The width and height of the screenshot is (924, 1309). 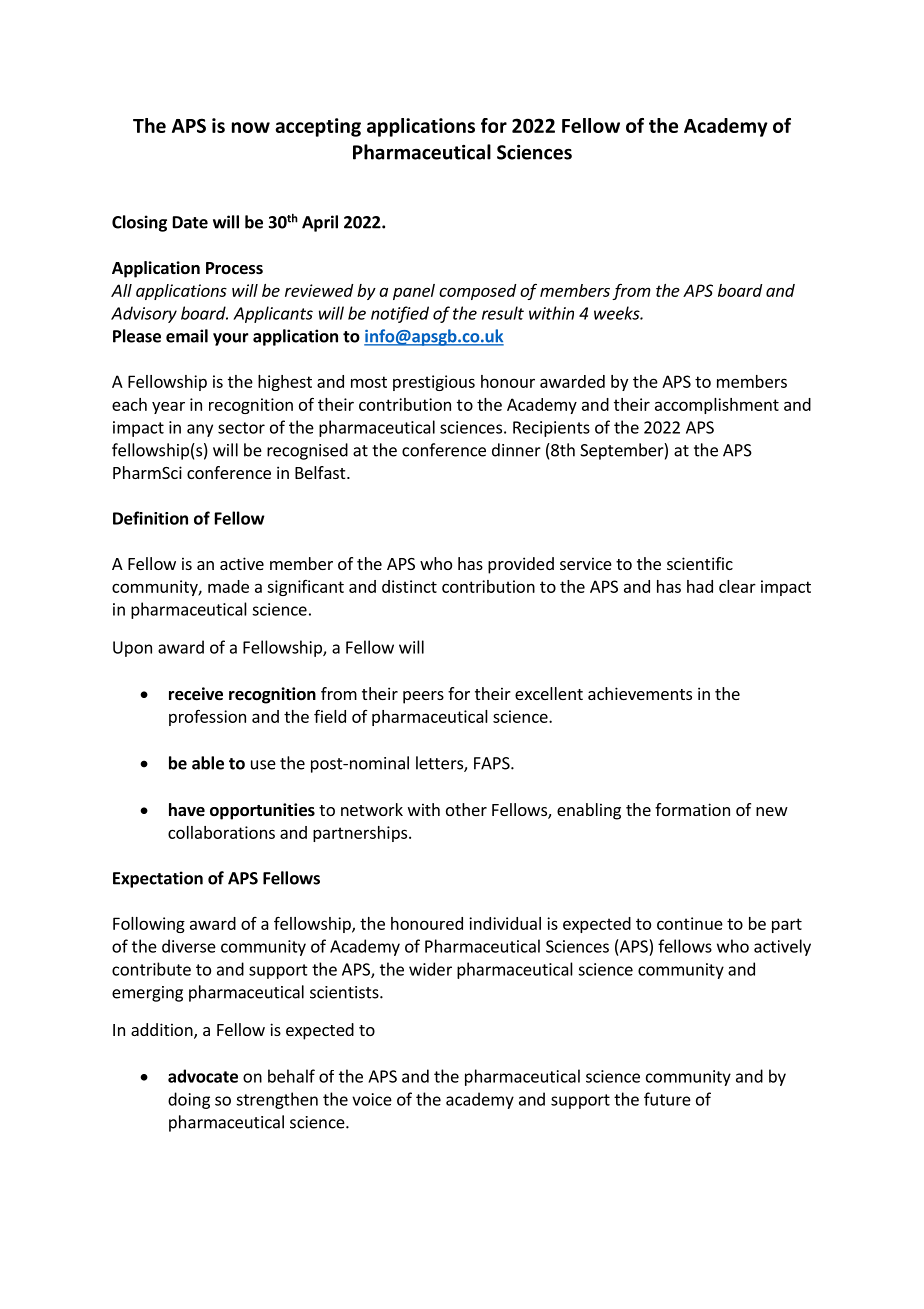 What do you see at coordinates (700, 586) in the screenshot?
I see `had` at bounding box center [700, 586].
